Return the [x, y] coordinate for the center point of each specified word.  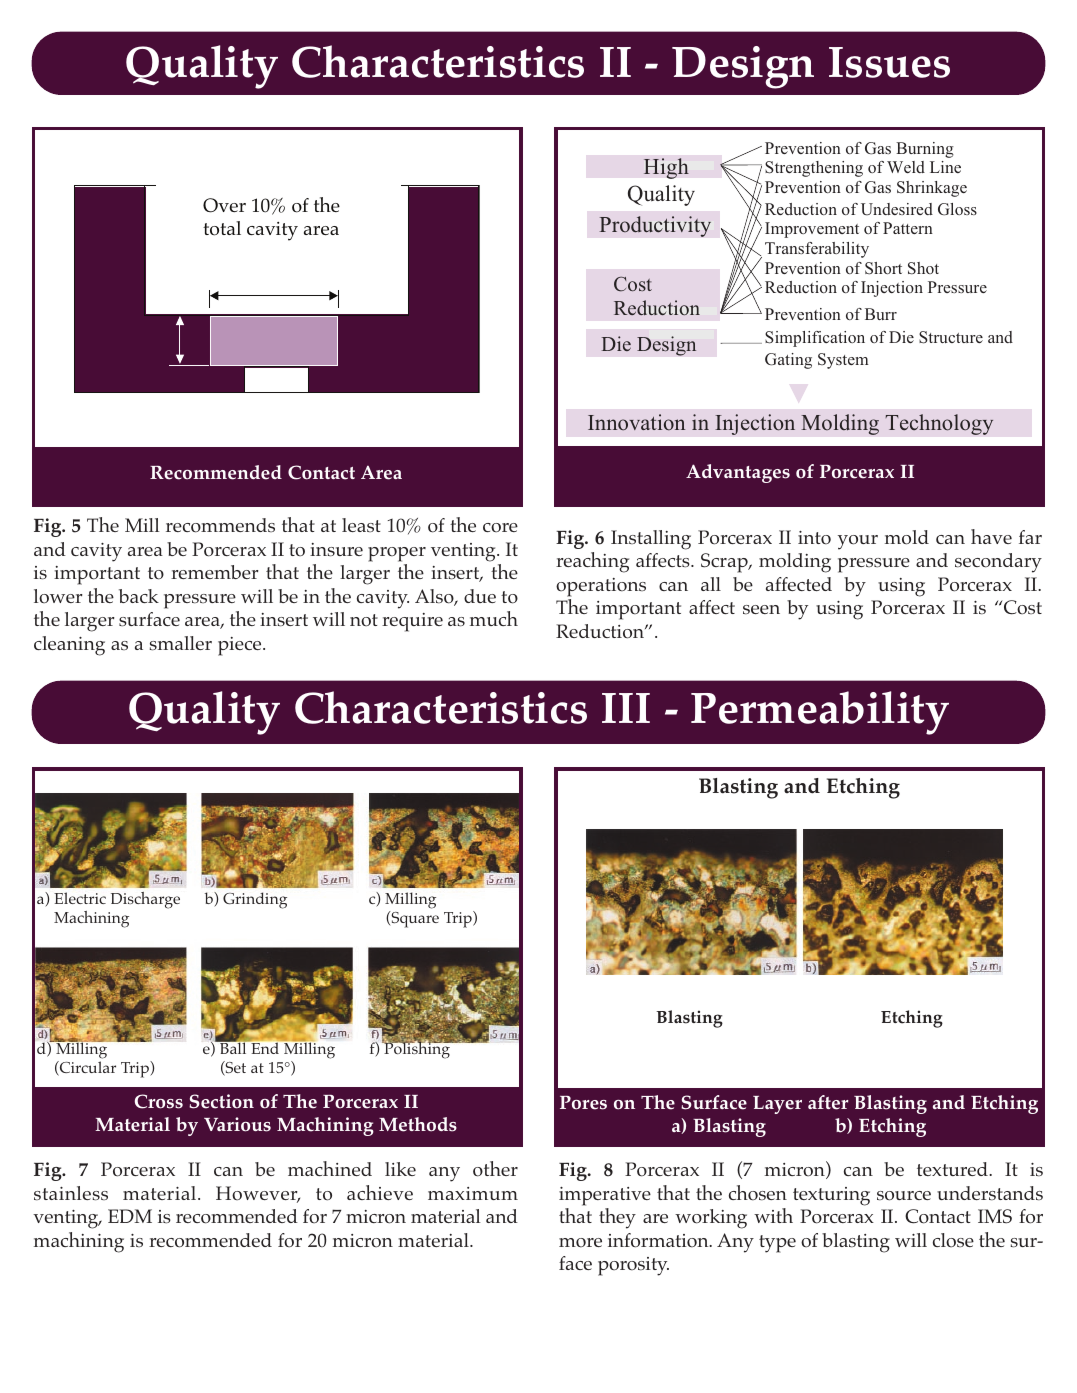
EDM [130, 1216]
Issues [889, 62]
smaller [180, 643]
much [494, 618]
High [666, 168]
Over [224, 205]
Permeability [820, 713]
